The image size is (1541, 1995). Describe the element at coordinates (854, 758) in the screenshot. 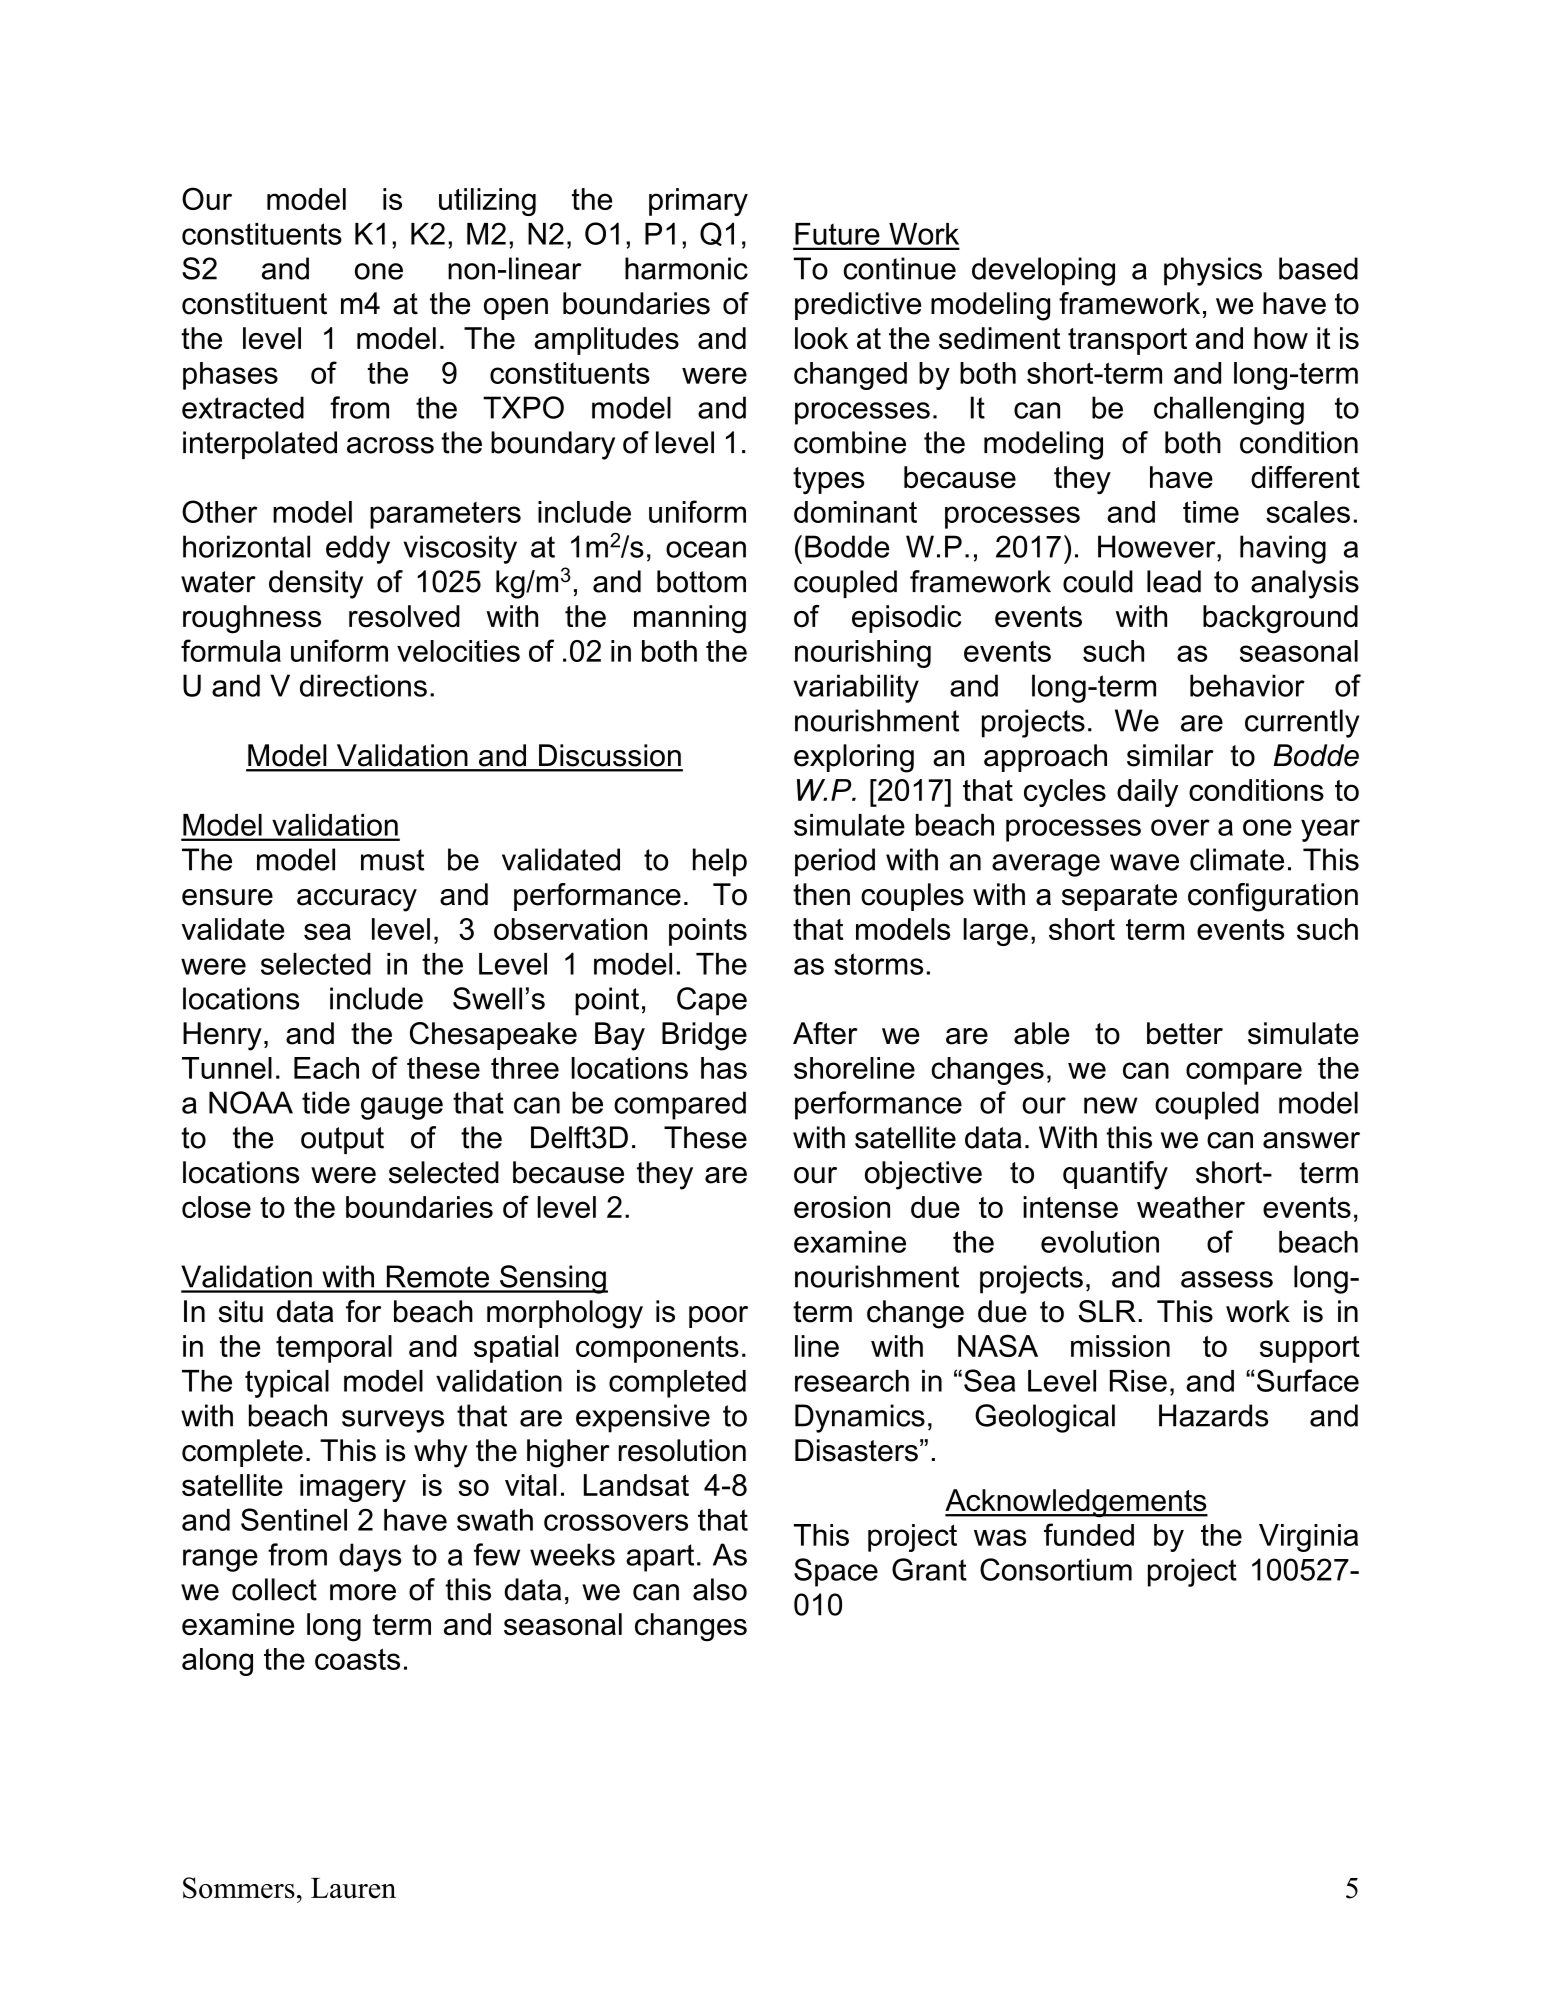

I see `exploring` at that location.
